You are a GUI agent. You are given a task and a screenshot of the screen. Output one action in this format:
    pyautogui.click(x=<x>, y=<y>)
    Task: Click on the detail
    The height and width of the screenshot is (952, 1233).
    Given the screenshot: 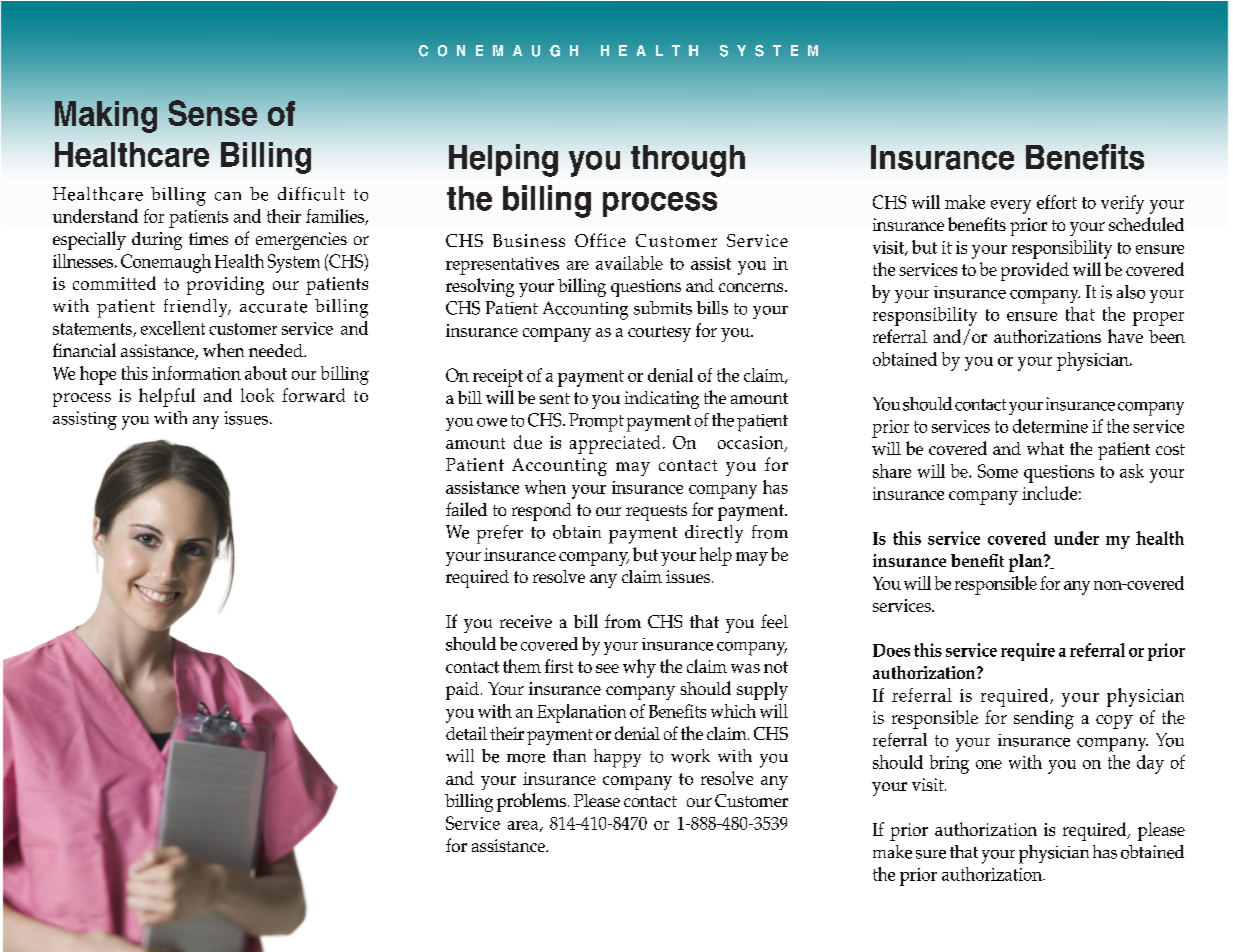 What is the action you would take?
    pyautogui.click(x=466, y=733)
